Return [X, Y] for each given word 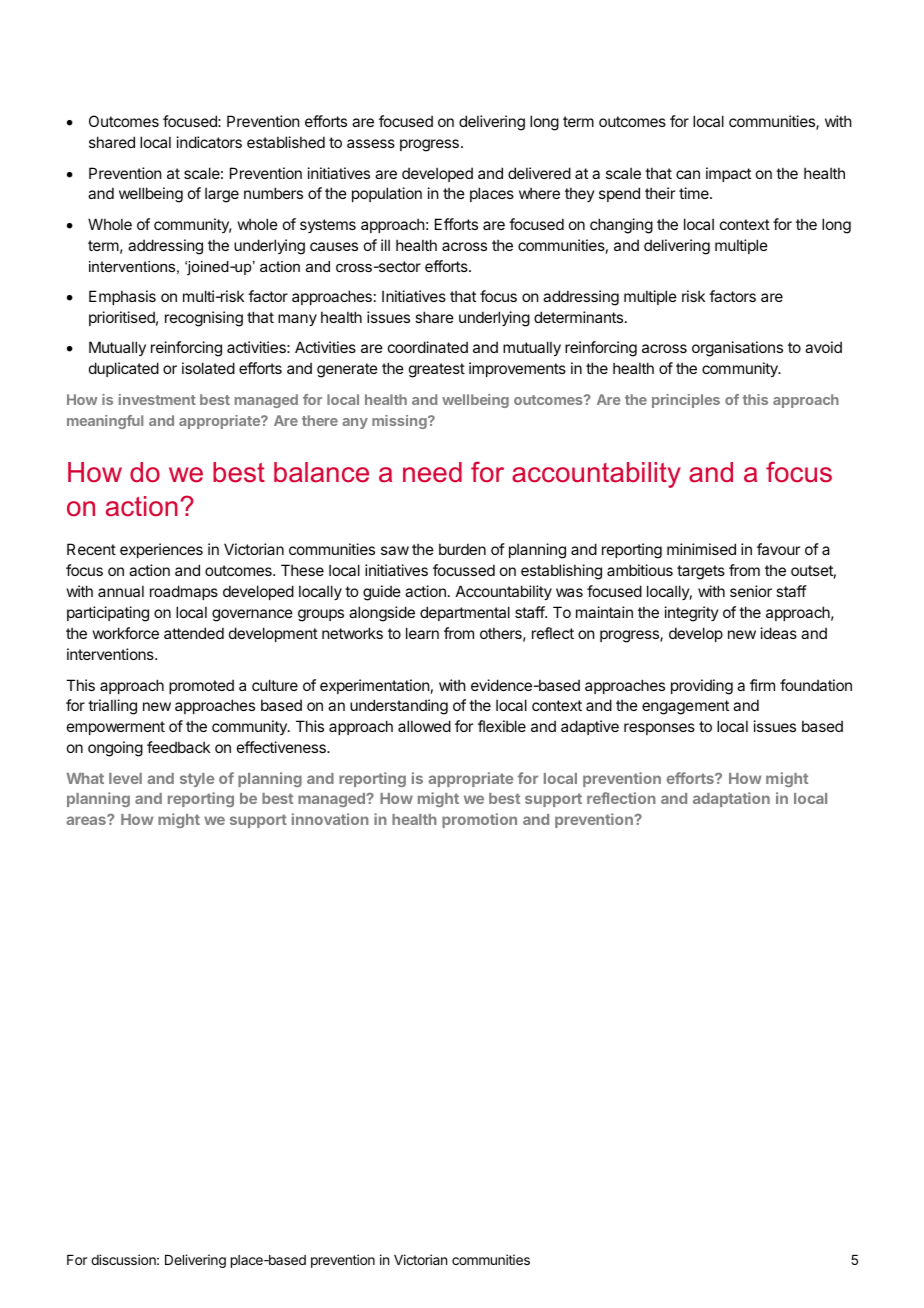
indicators [209, 142]
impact [728, 174]
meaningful [105, 422]
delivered [539, 173]
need [432, 472]
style [197, 780]
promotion [479, 820]
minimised [701, 549]
